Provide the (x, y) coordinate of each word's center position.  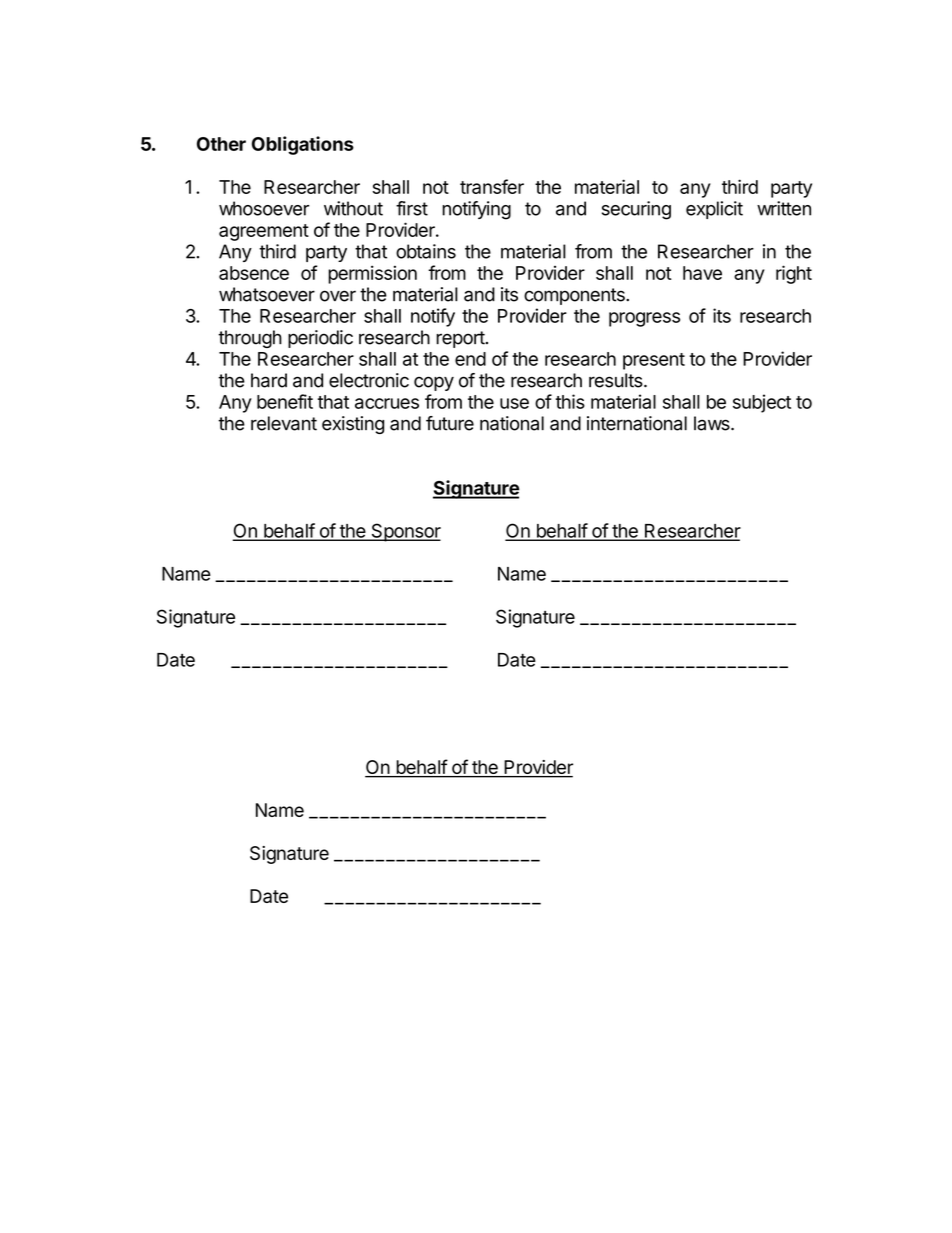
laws (713, 423)
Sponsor (405, 532)
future (450, 423)
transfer (492, 186)
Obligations (303, 145)
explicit (714, 210)
